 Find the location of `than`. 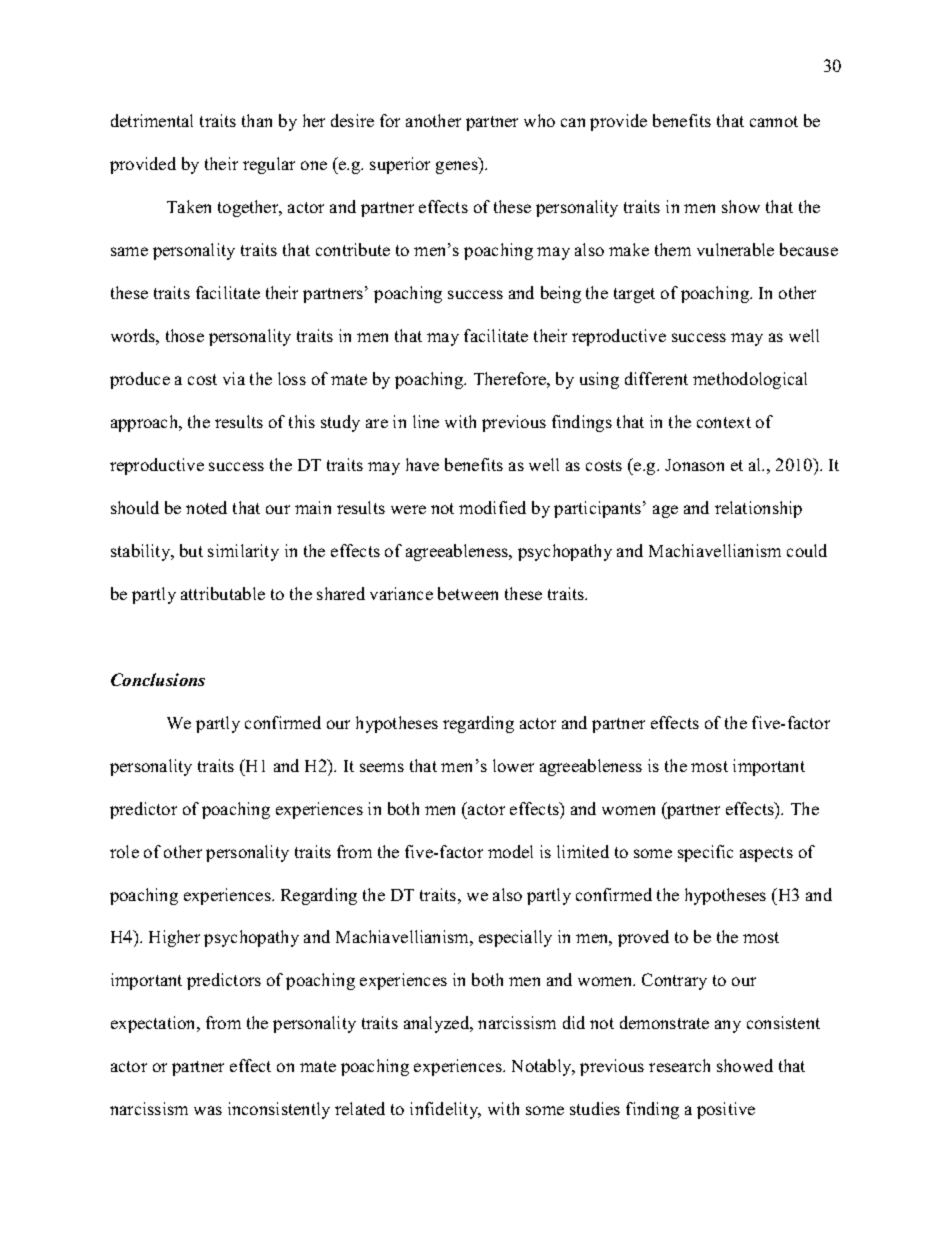

than is located at coordinates (257, 120).
